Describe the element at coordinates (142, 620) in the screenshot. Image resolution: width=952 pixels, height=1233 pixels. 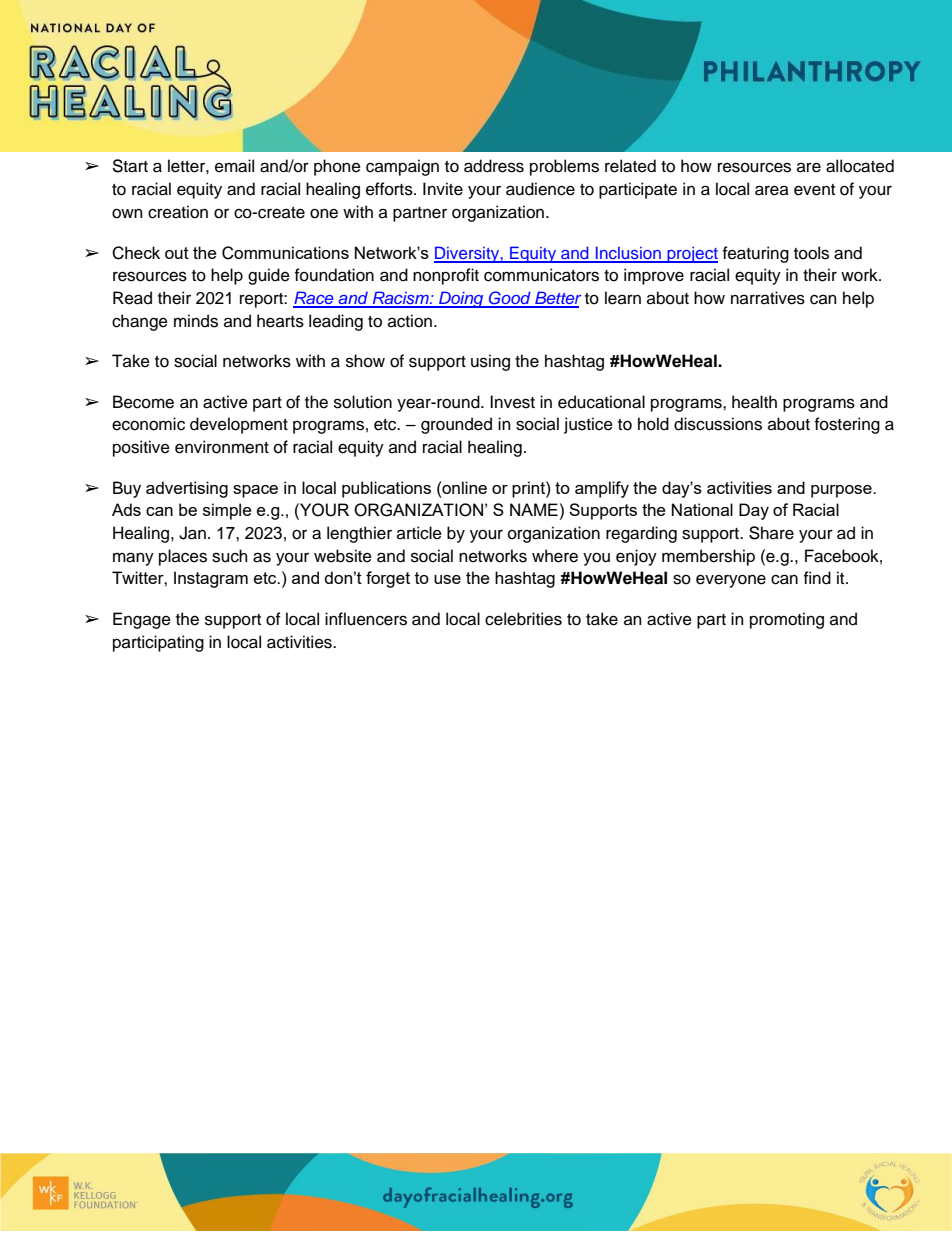
I see `Engage` at that location.
